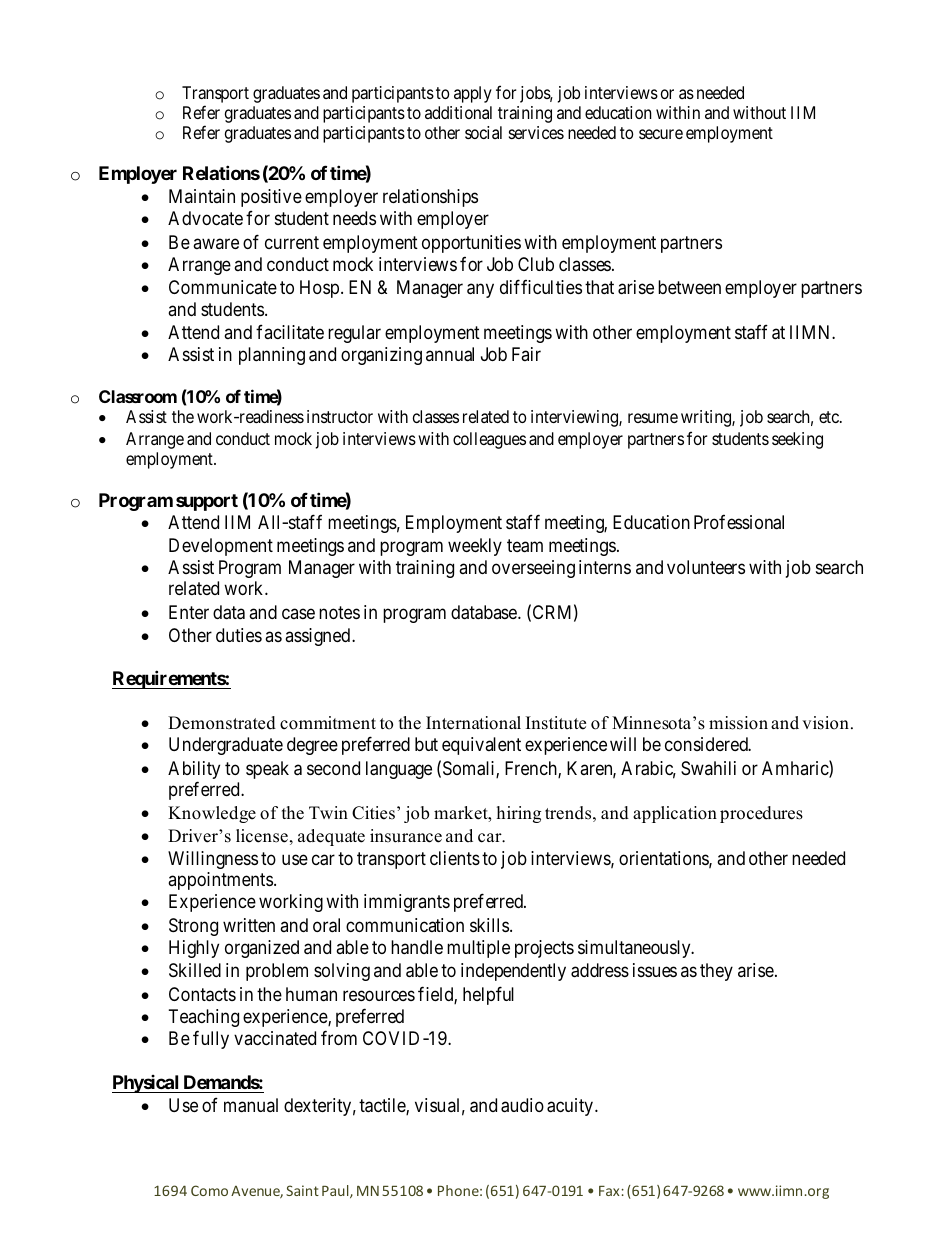  What do you see at coordinates (202, 196) in the screenshot?
I see `Maintain` at bounding box center [202, 196].
